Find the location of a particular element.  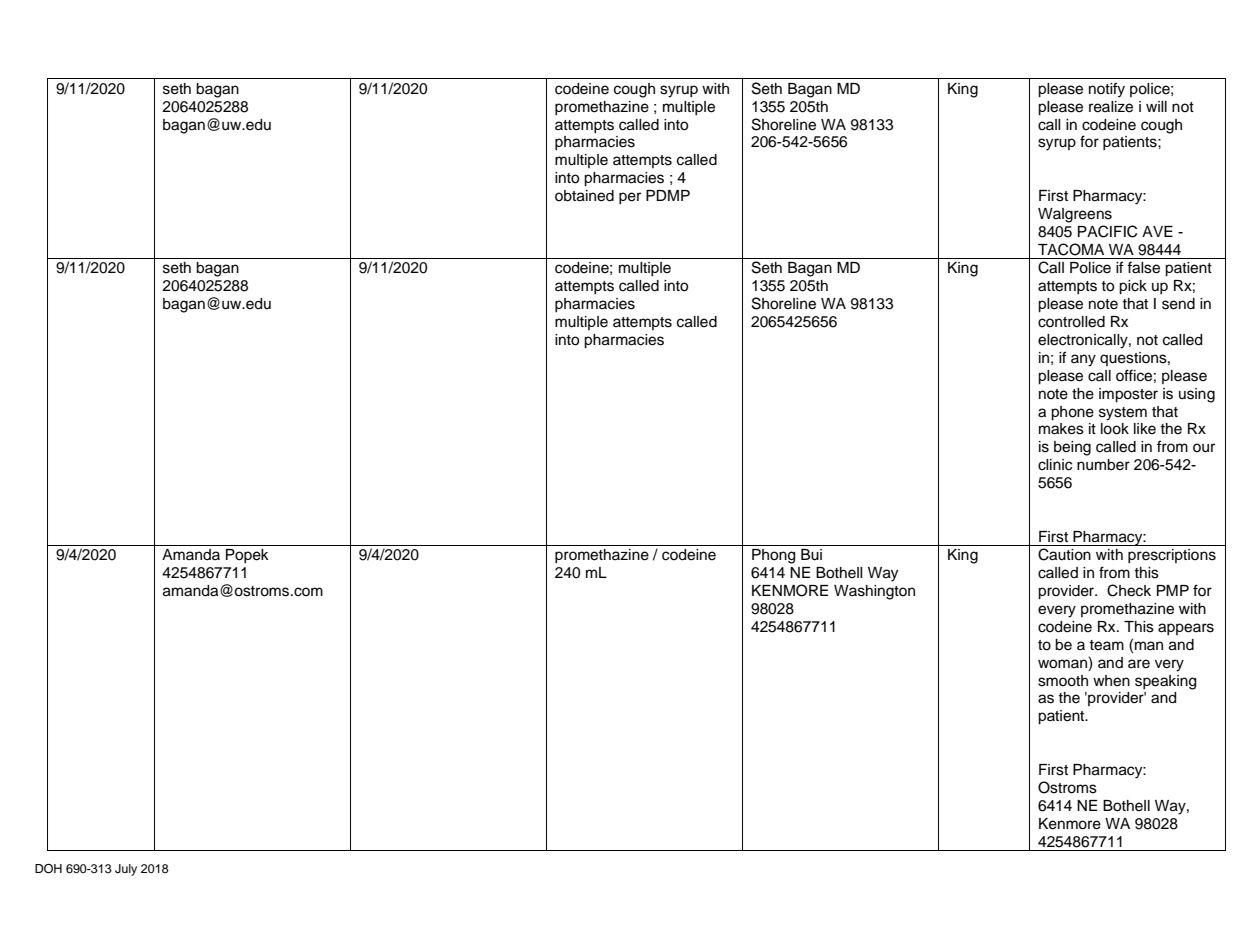

Bui is located at coordinates (811, 555).
